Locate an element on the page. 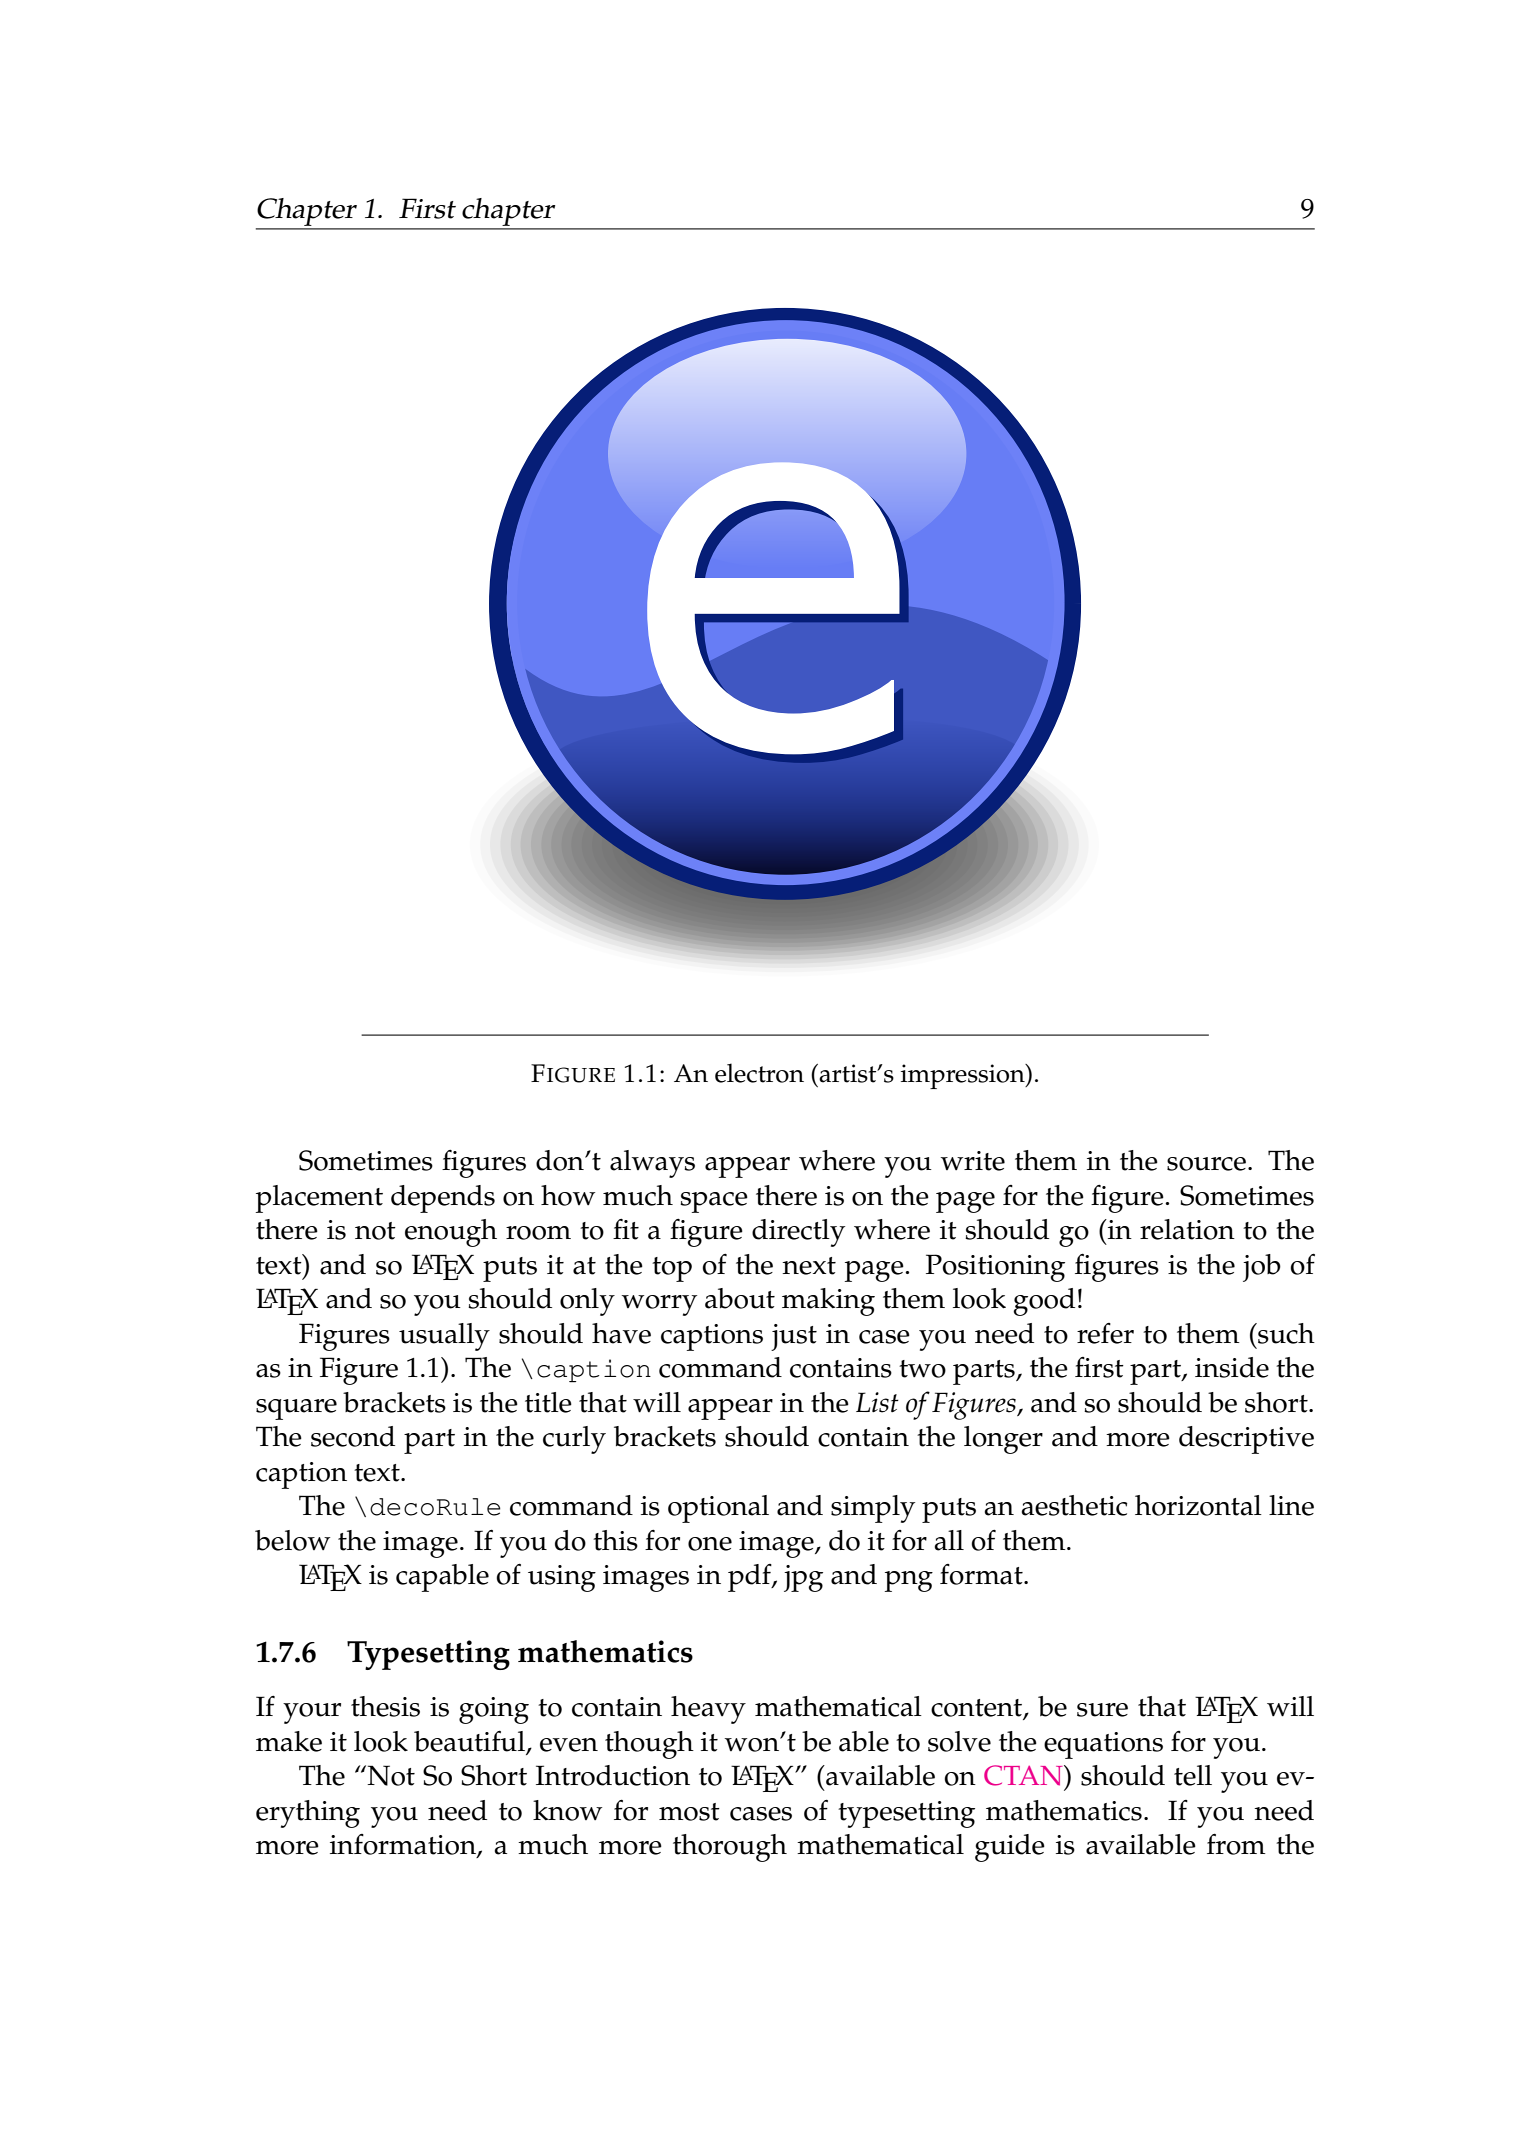 The width and height of the document is (1517, 2145). optional is located at coordinates (718, 1509).
